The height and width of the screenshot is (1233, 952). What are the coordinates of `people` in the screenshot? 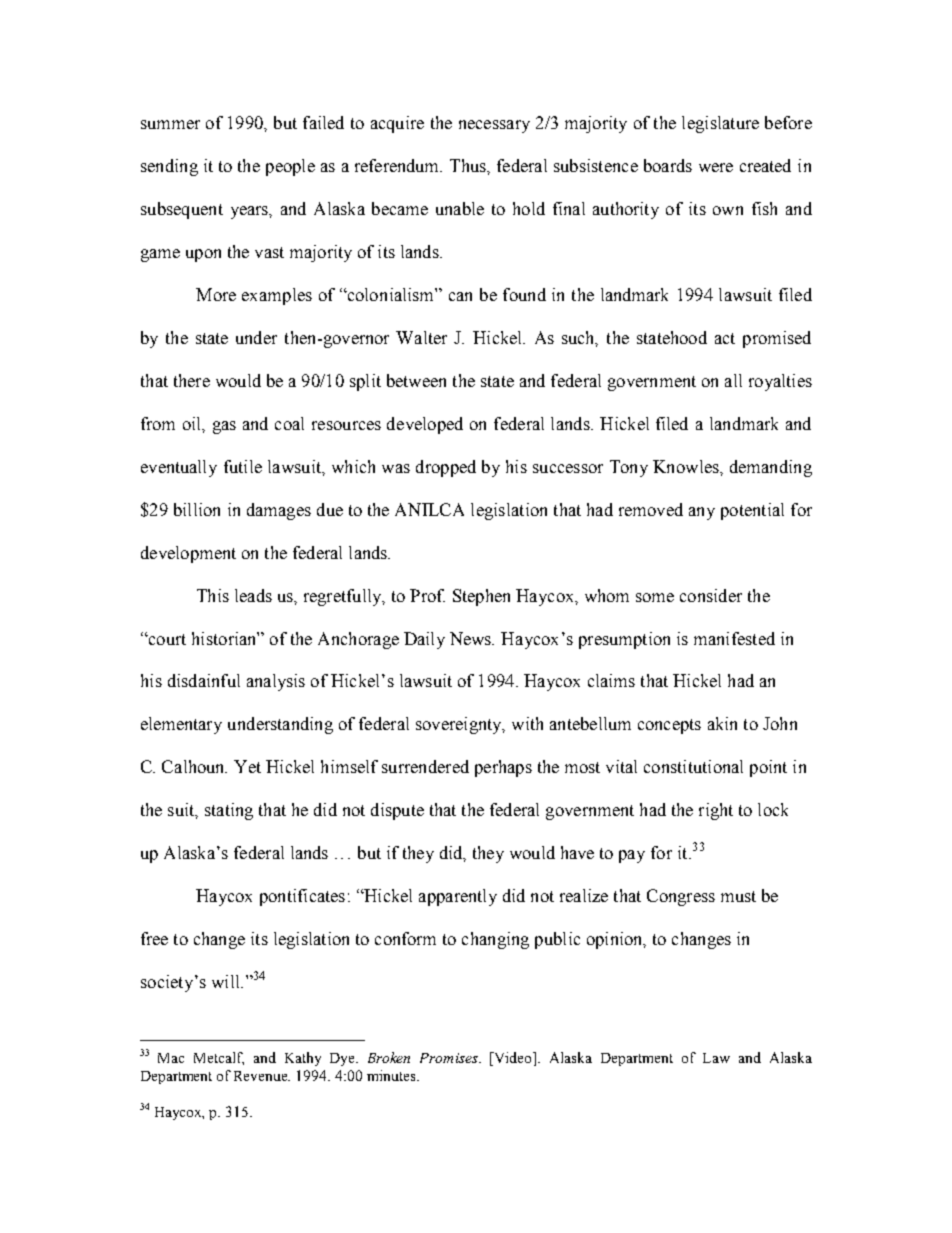 It's located at (290, 167).
